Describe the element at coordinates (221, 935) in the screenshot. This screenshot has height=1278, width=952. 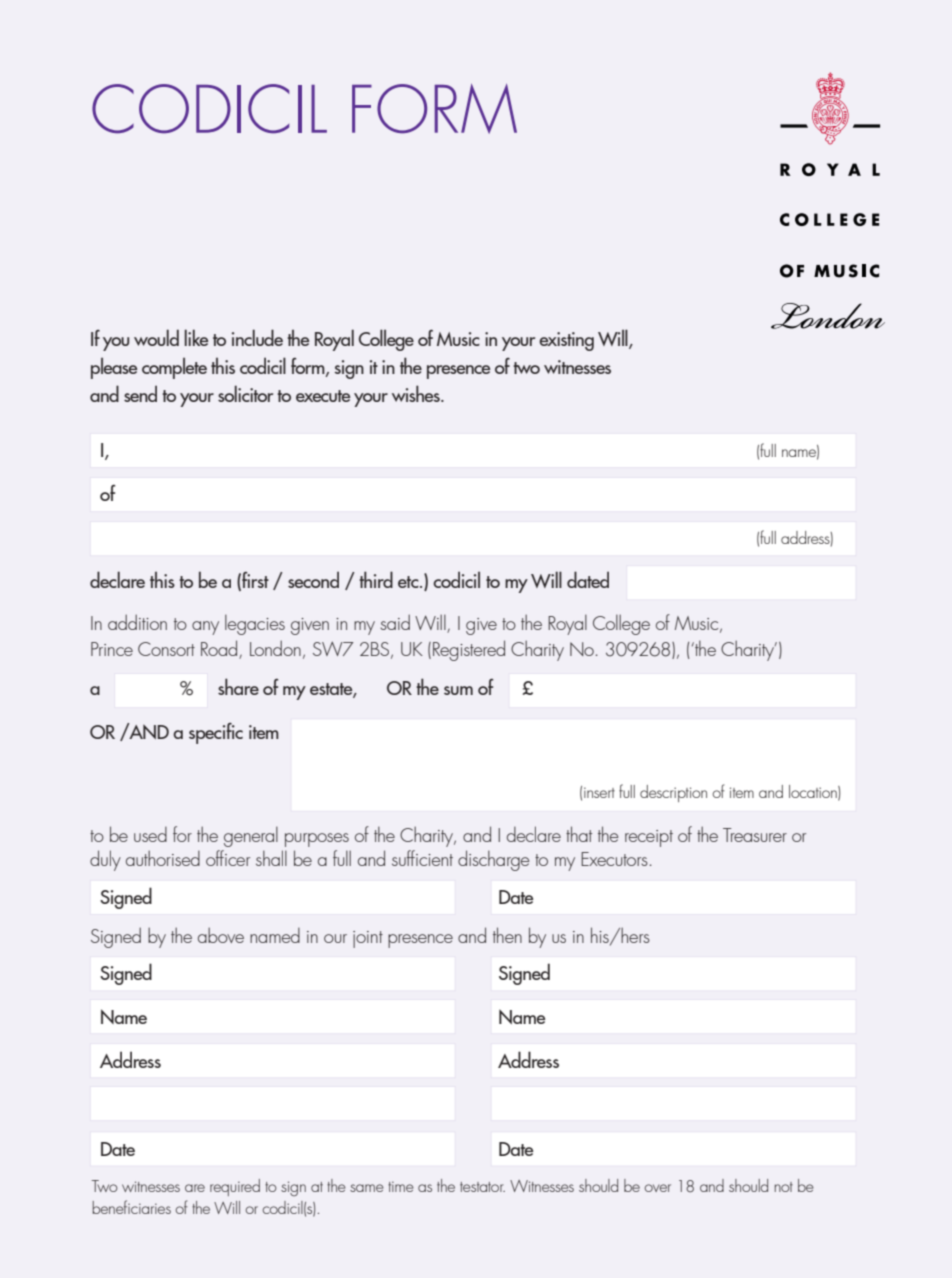
I see `above` at that location.
